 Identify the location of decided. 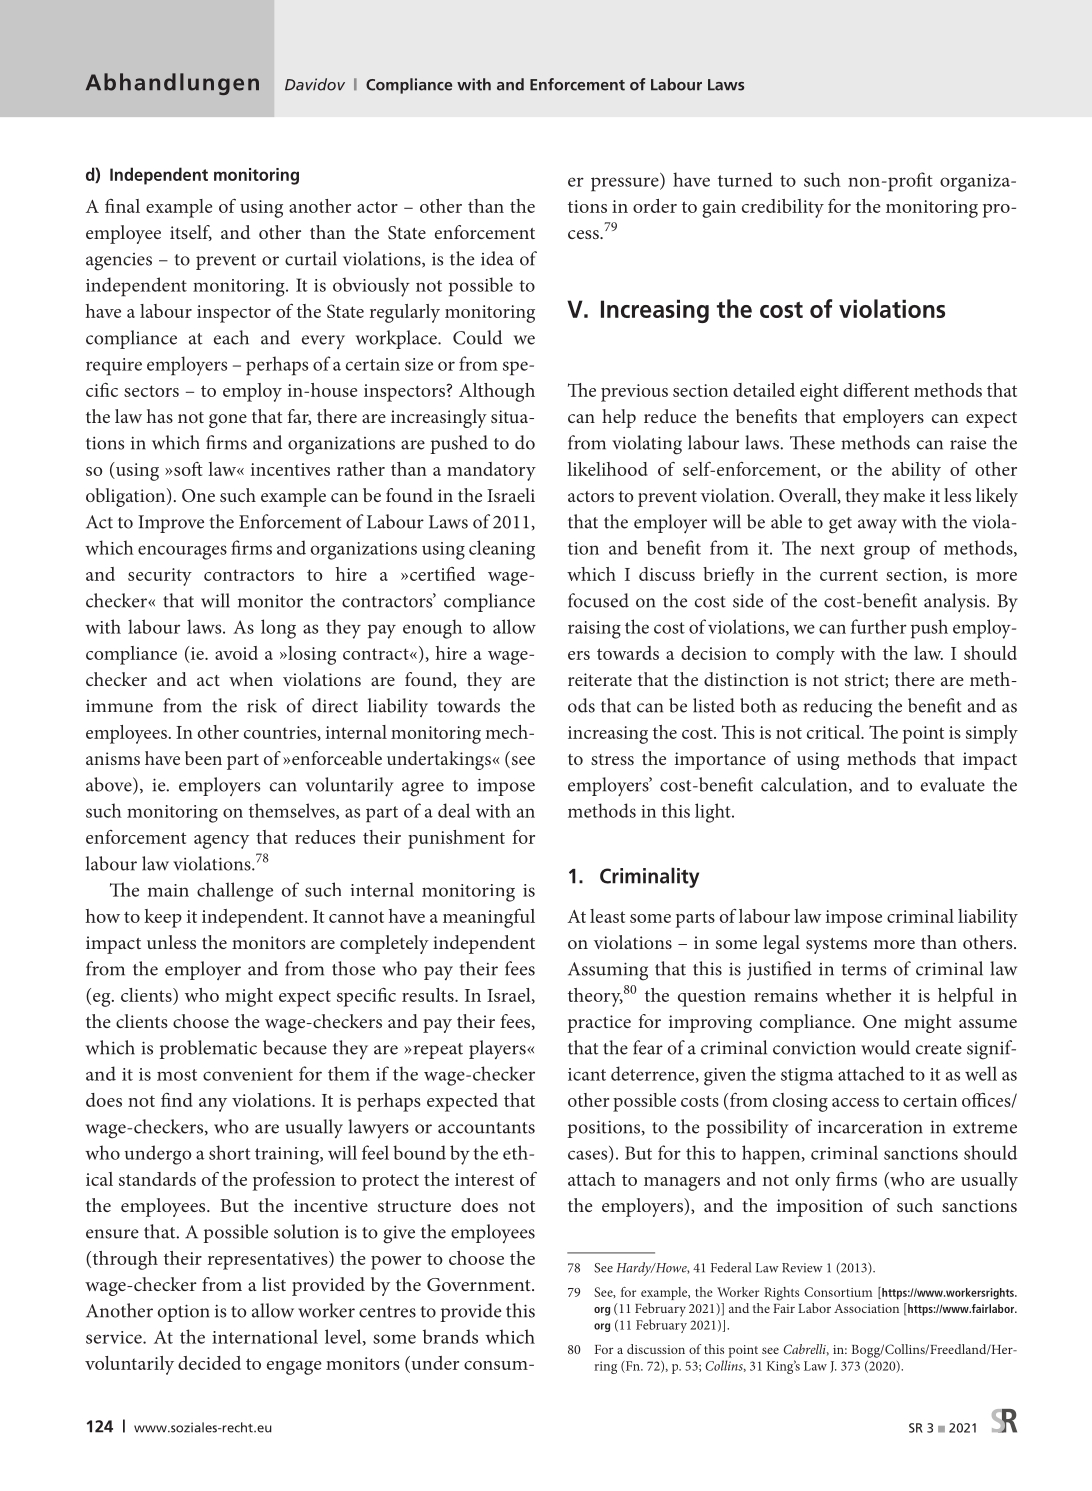
(209, 1363).
